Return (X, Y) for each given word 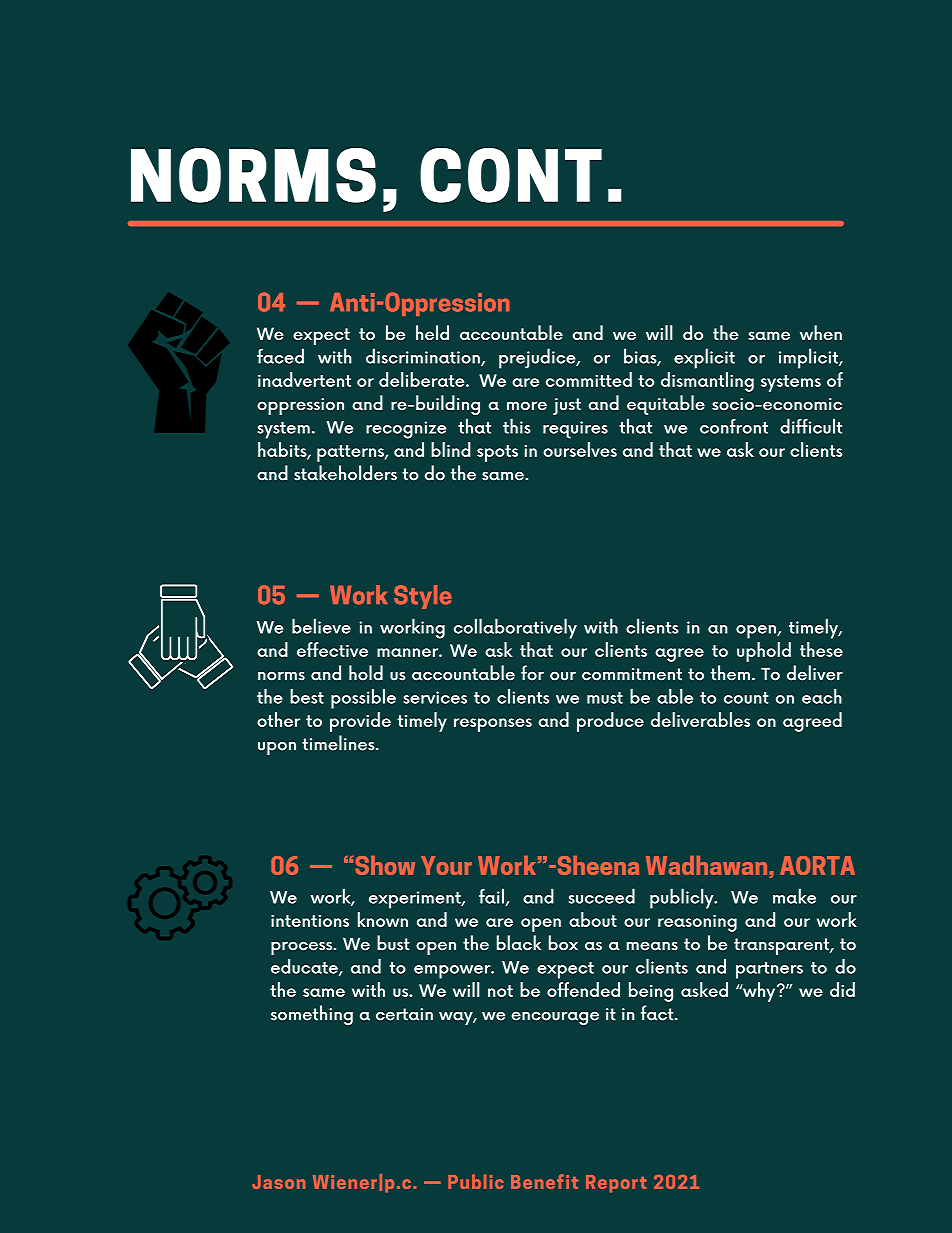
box (563, 943)
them (730, 673)
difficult (811, 426)
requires (575, 430)
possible (363, 699)
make (794, 896)
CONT (511, 175)
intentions (310, 920)
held (432, 332)
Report (616, 1184)
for (532, 673)
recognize (406, 430)
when (821, 332)
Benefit (544, 1181)
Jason (278, 1182)
